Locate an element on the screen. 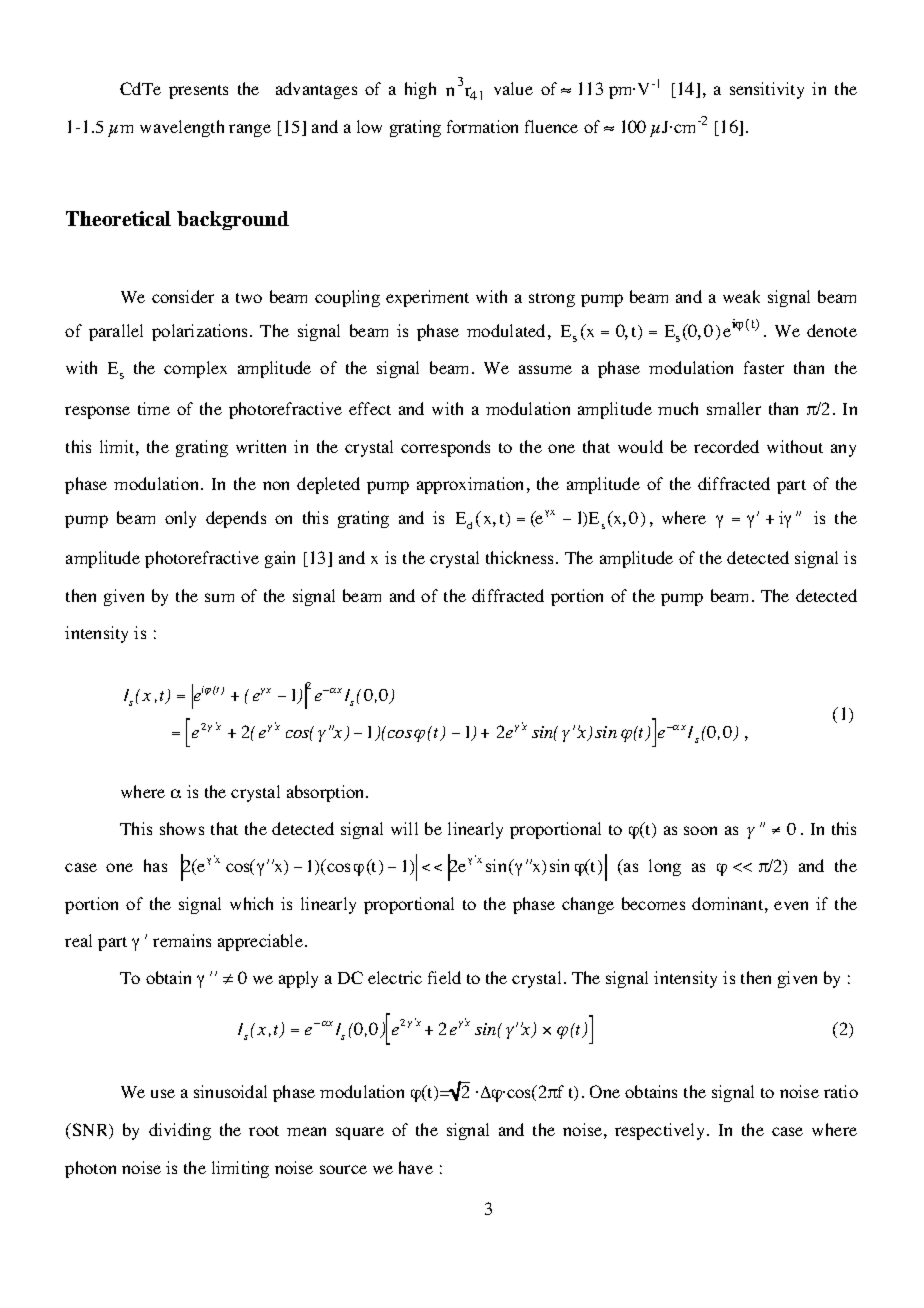  recorded is located at coordinates (726, 446).
